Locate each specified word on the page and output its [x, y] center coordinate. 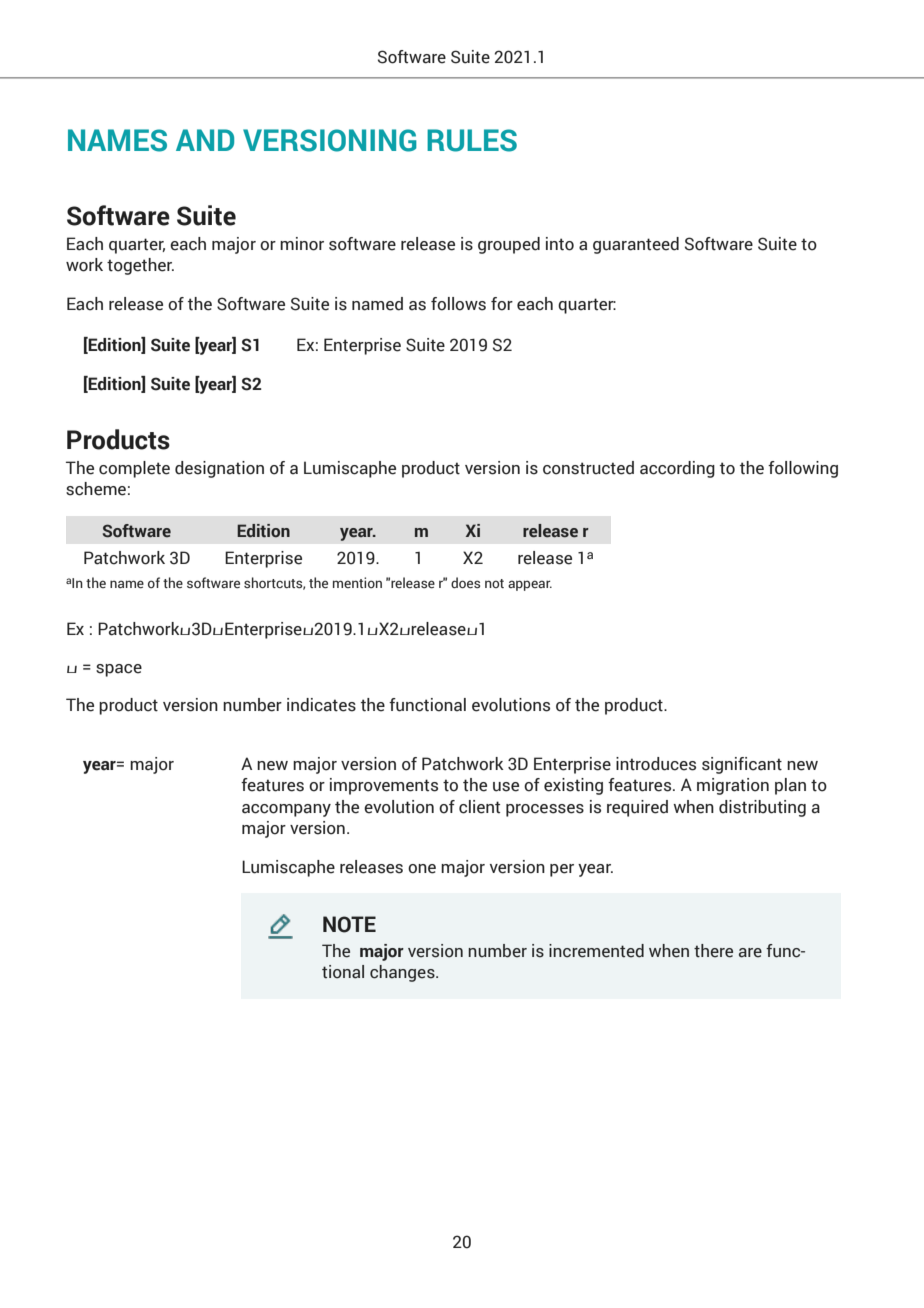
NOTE [349, 924]
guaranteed [636, 245]
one [422, 869]
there [713, 951]
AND [205, 140]
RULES [472, 140]
